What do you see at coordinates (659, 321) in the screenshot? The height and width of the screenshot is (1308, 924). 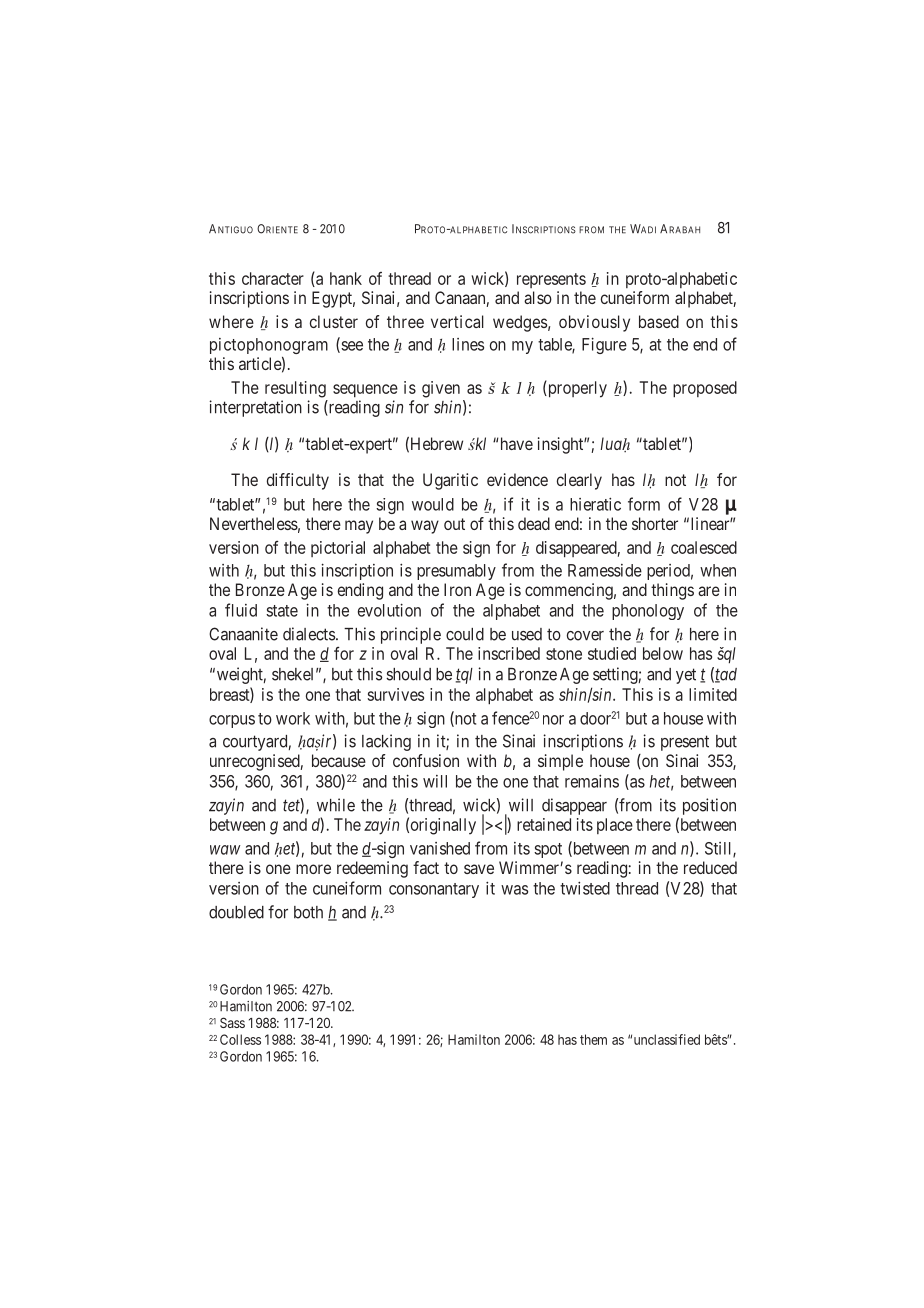 I see `based` at bounding box center [659, 321].
